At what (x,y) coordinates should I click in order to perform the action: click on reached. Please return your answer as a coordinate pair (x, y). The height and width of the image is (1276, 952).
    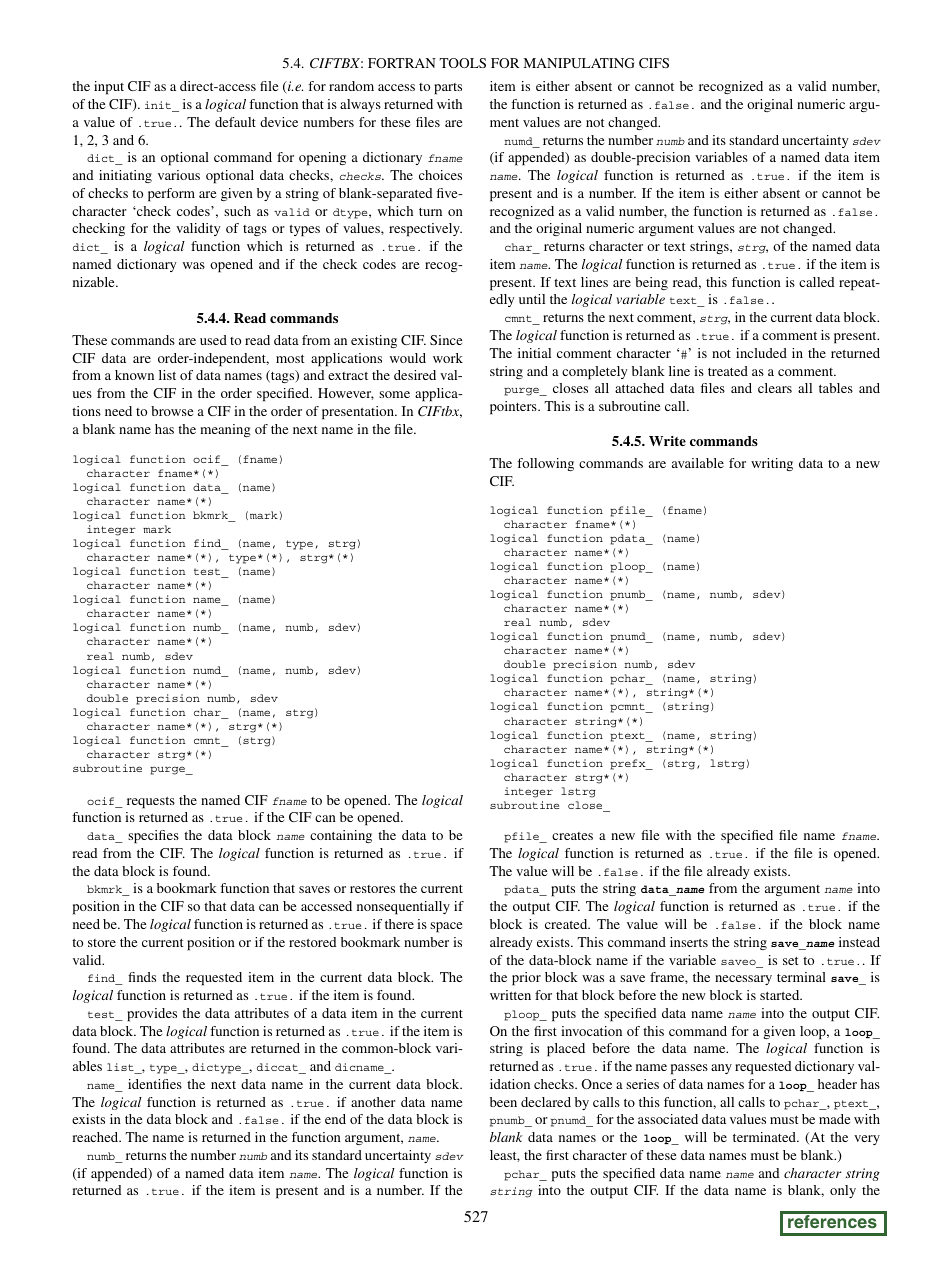
    Looking at the image, I should click on (96, 1137).
